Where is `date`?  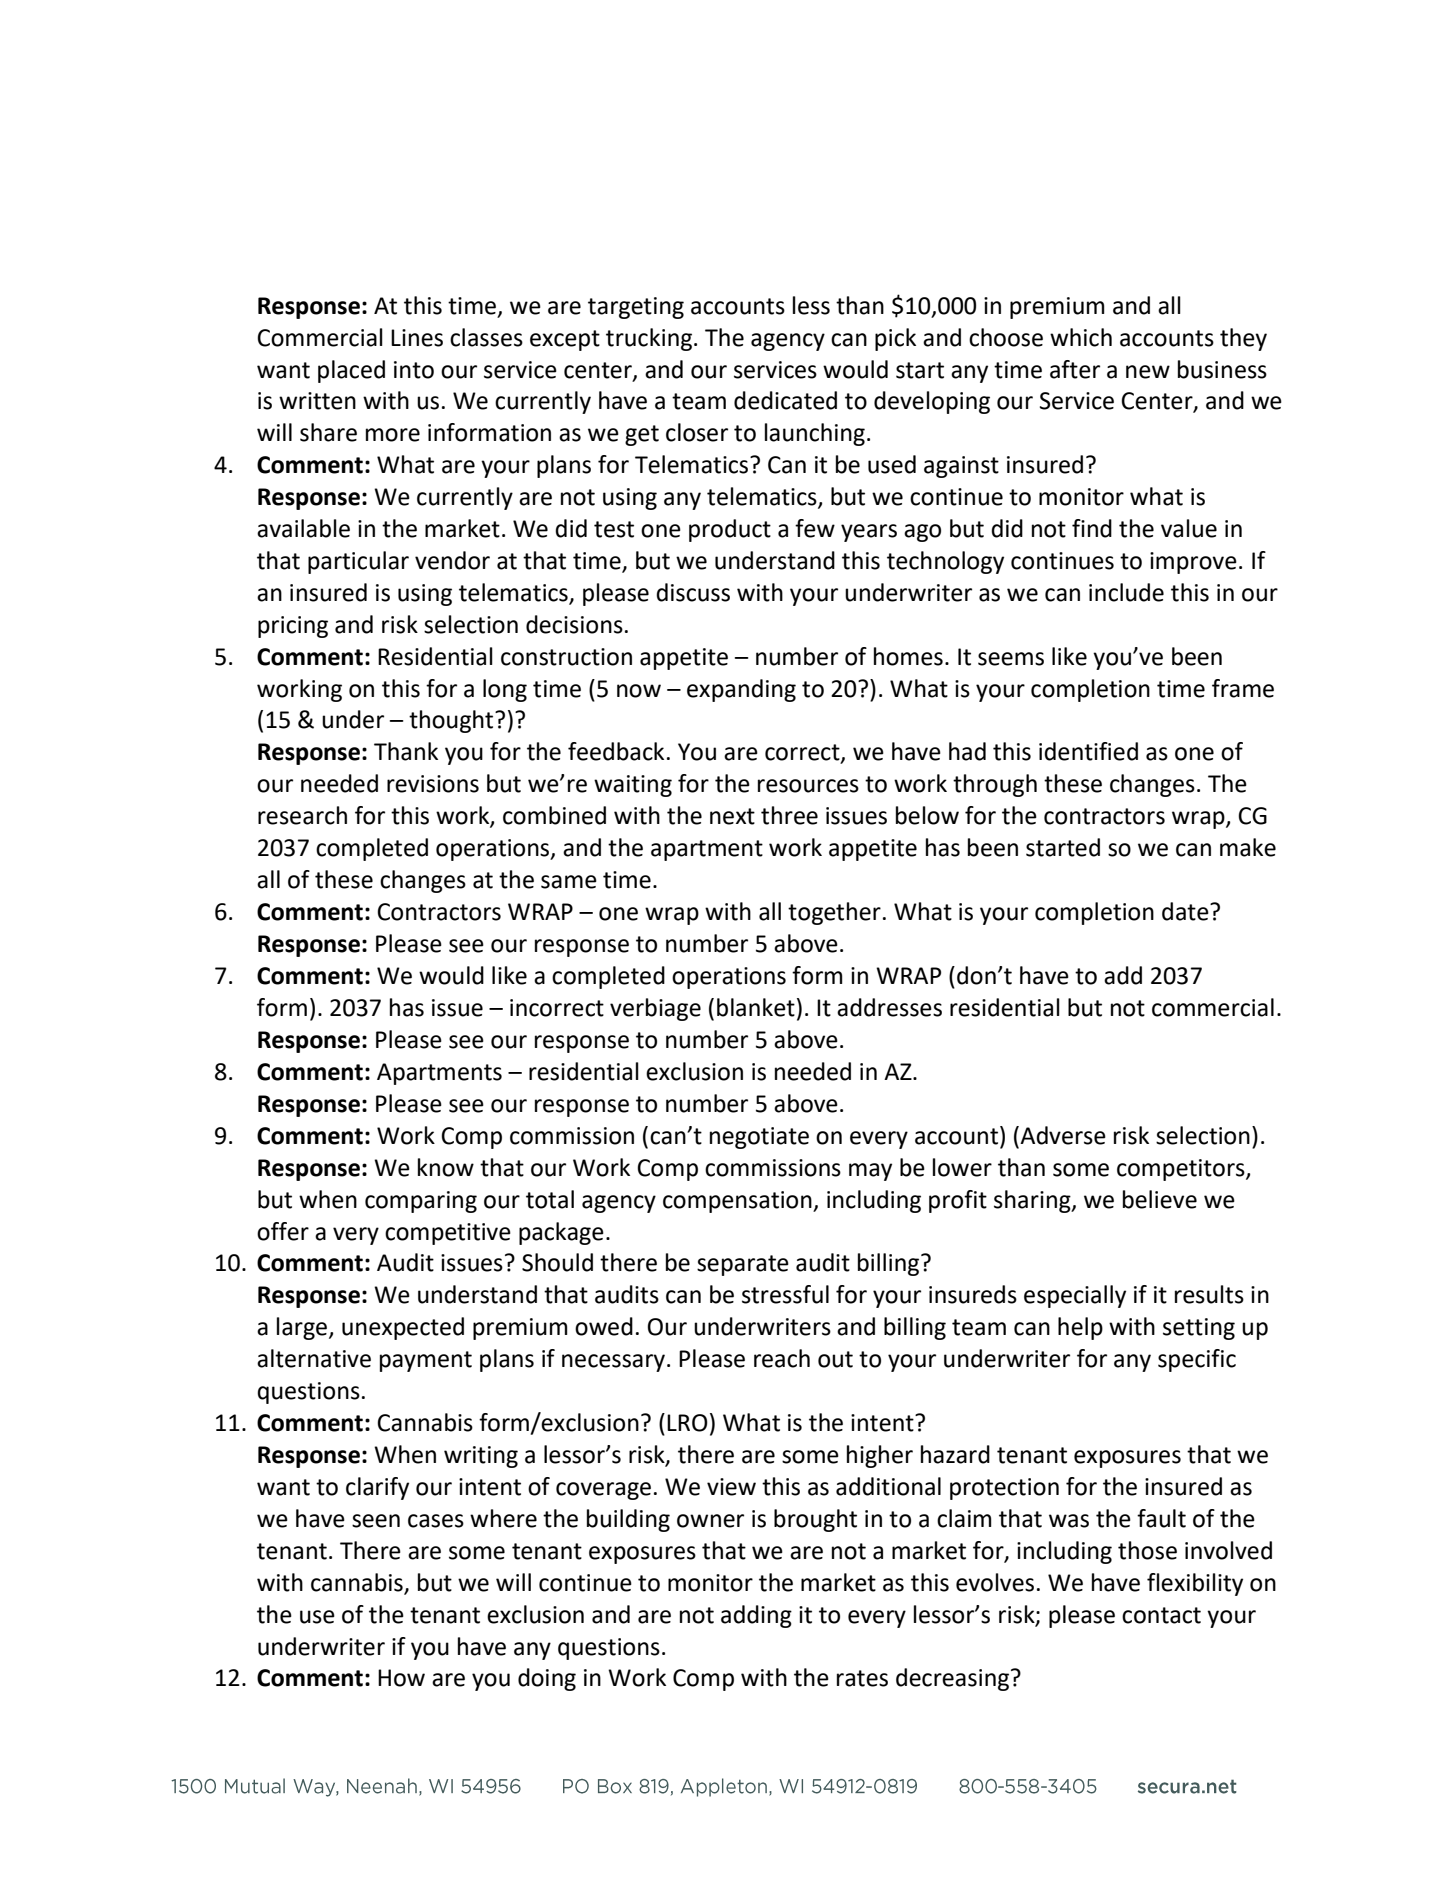
date is located at coordinates (1186, 911).
